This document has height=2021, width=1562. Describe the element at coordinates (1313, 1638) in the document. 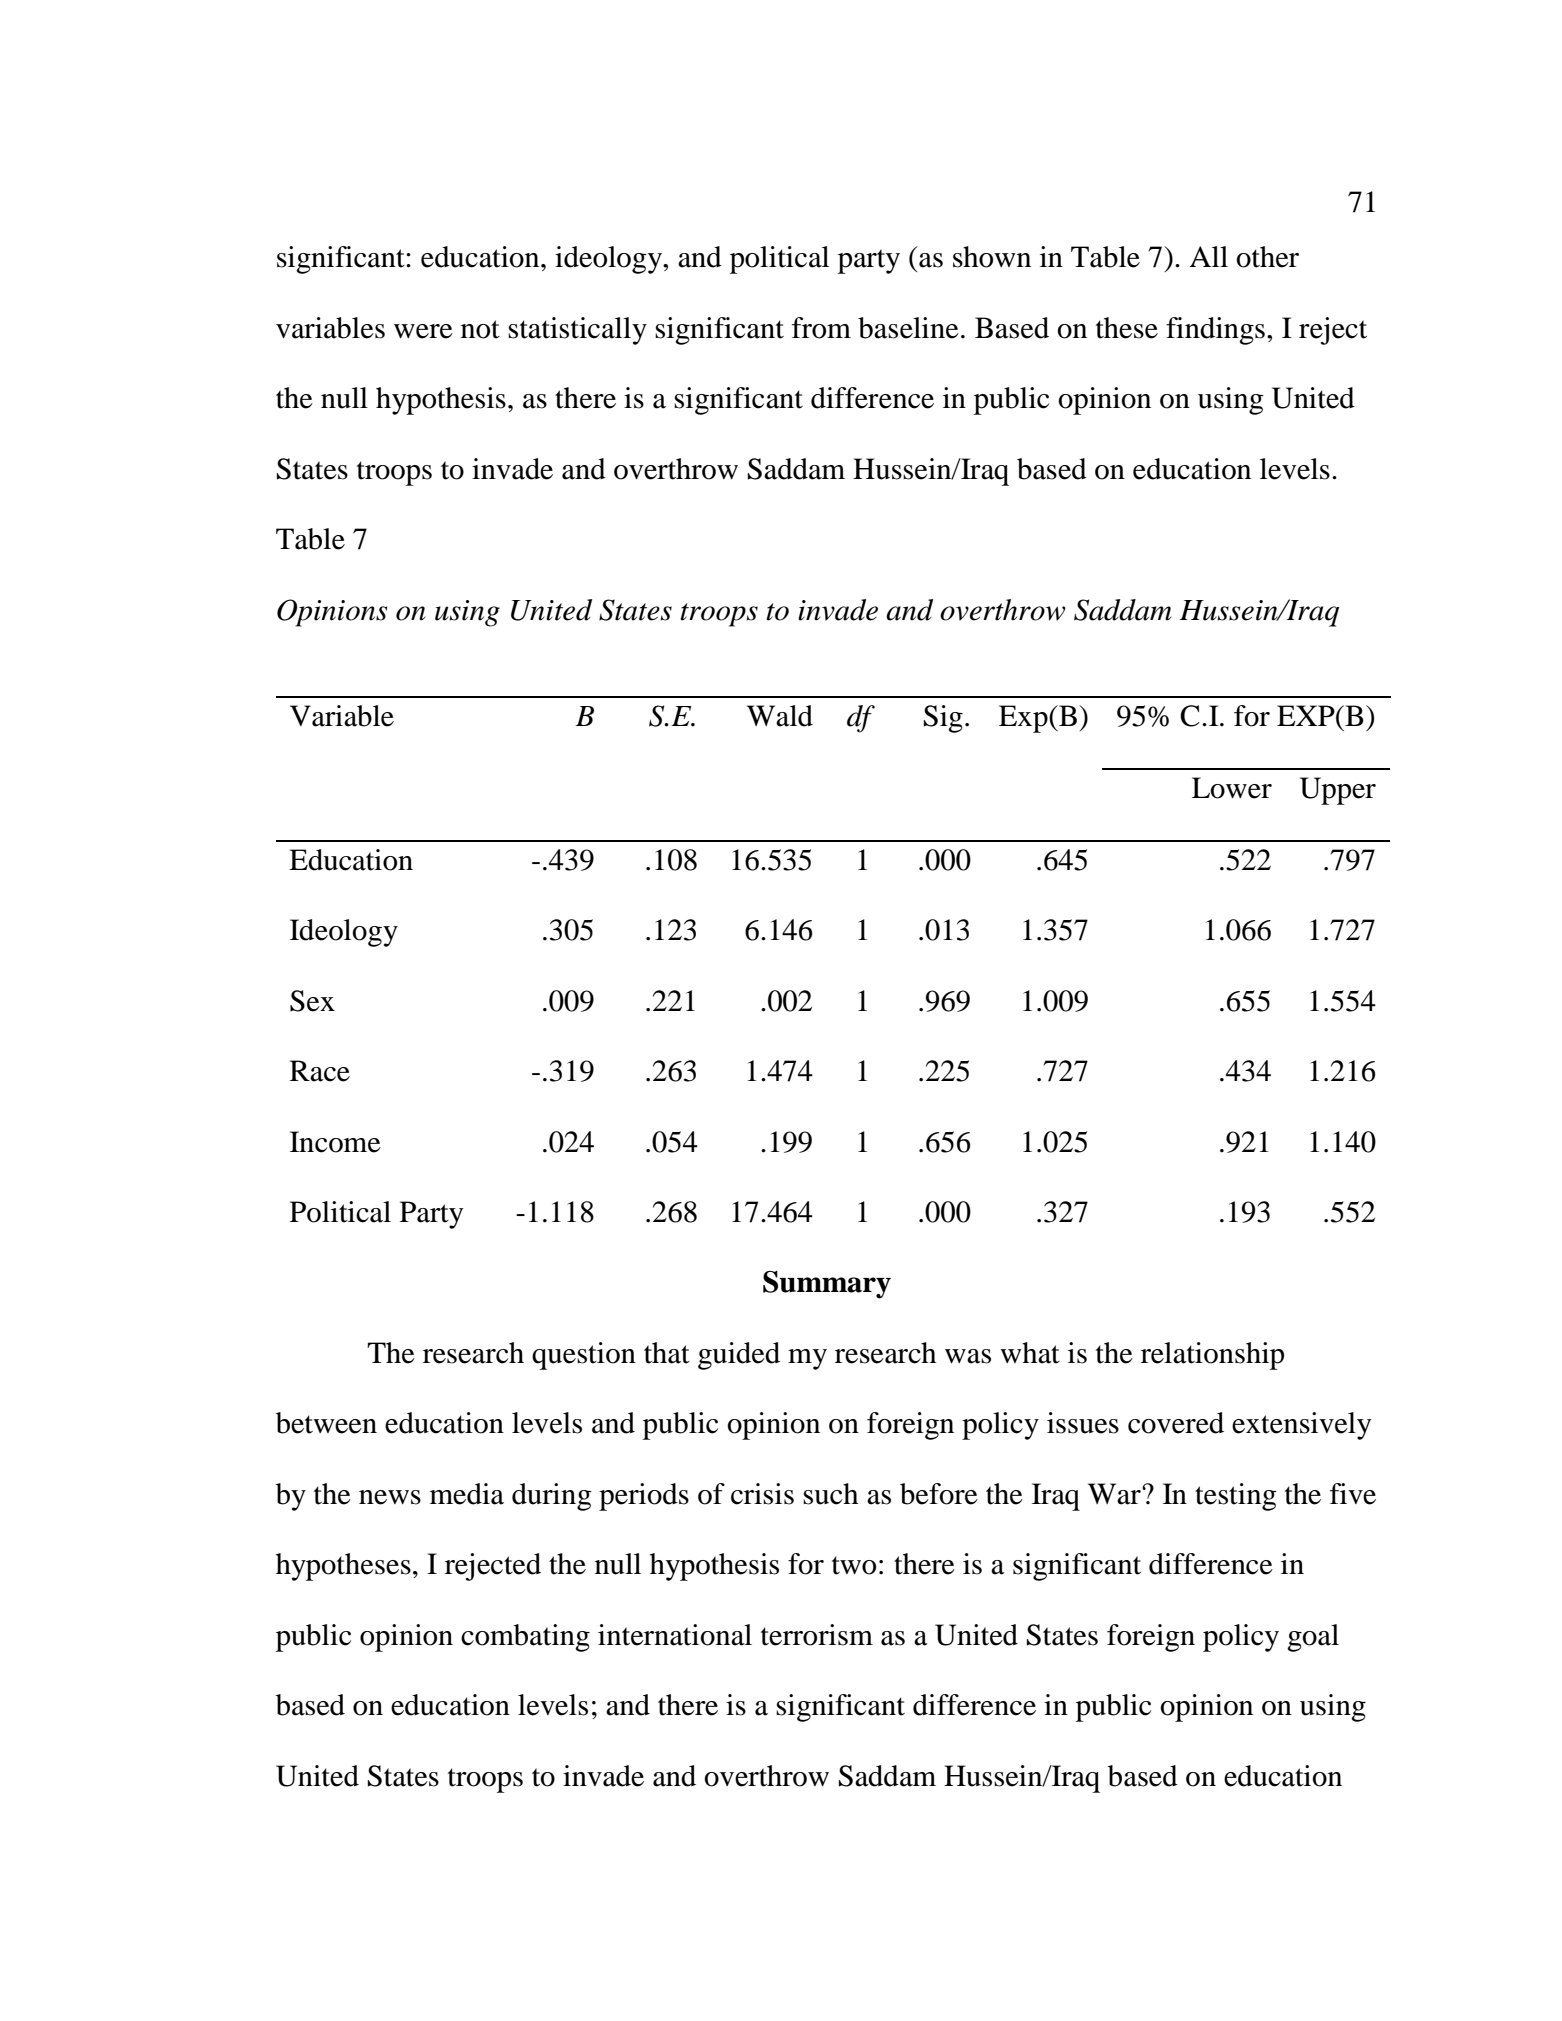

I see `goal` at that location.
